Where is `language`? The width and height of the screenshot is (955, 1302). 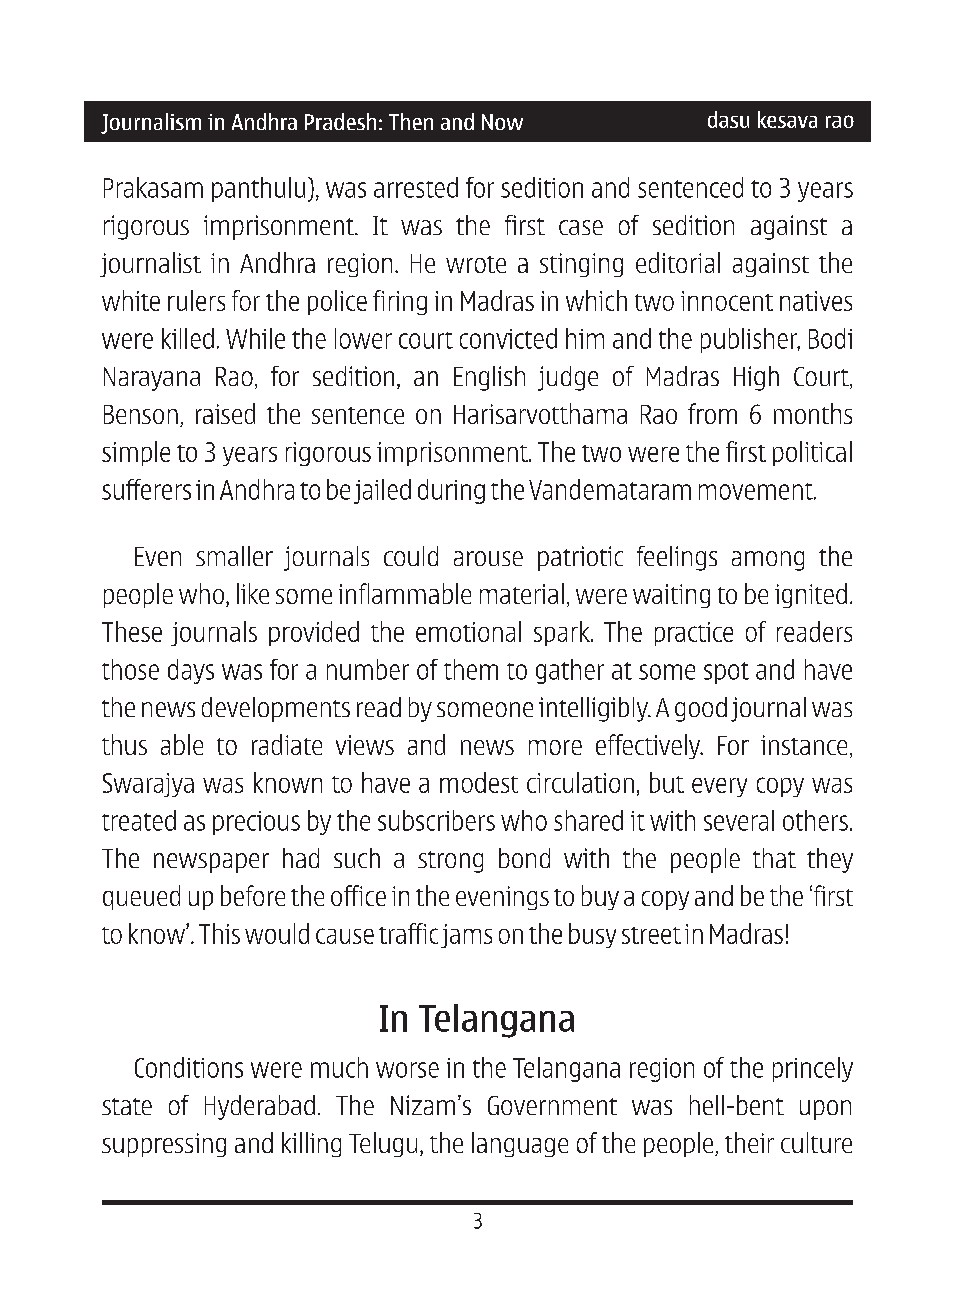 language is located at coordinates (520, 1144).
